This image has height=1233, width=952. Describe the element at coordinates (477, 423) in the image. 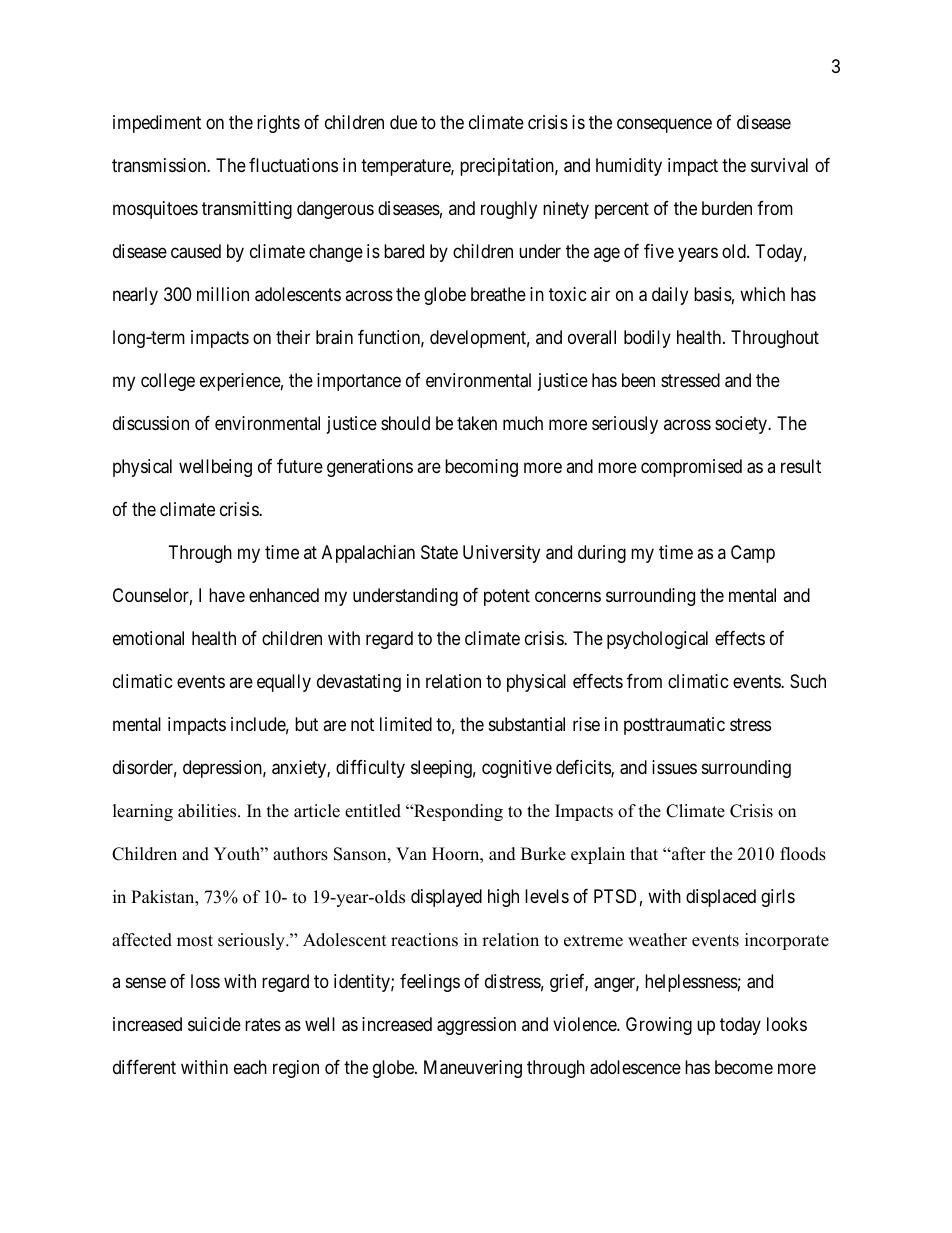

I see `taken` at that location.
